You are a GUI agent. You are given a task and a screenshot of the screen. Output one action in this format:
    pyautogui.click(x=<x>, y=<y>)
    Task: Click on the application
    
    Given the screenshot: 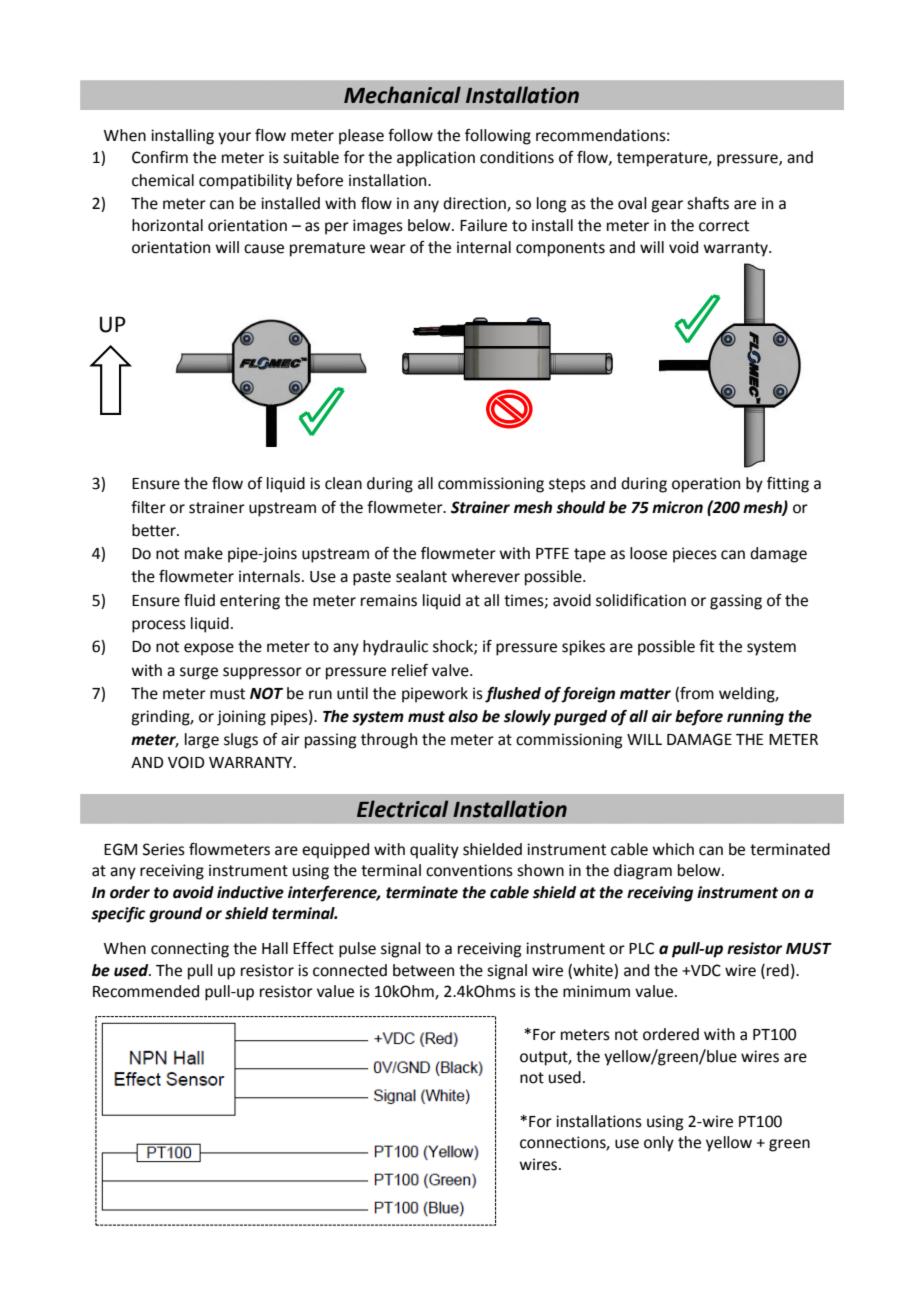 What is the action you would take?
    pyautogui.click(x=436, y=159)
